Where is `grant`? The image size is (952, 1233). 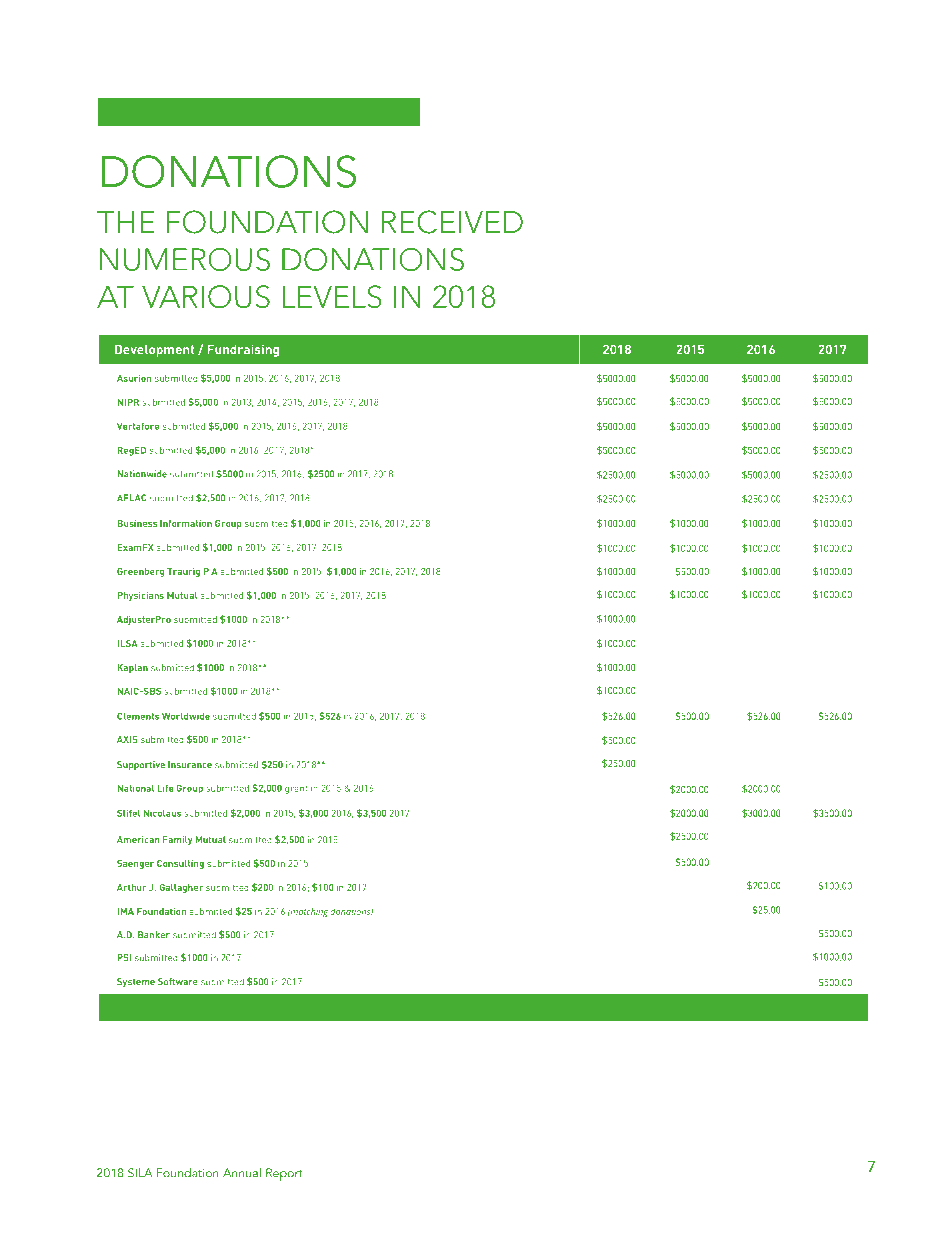
grant is located at coordinates (296, 789).
